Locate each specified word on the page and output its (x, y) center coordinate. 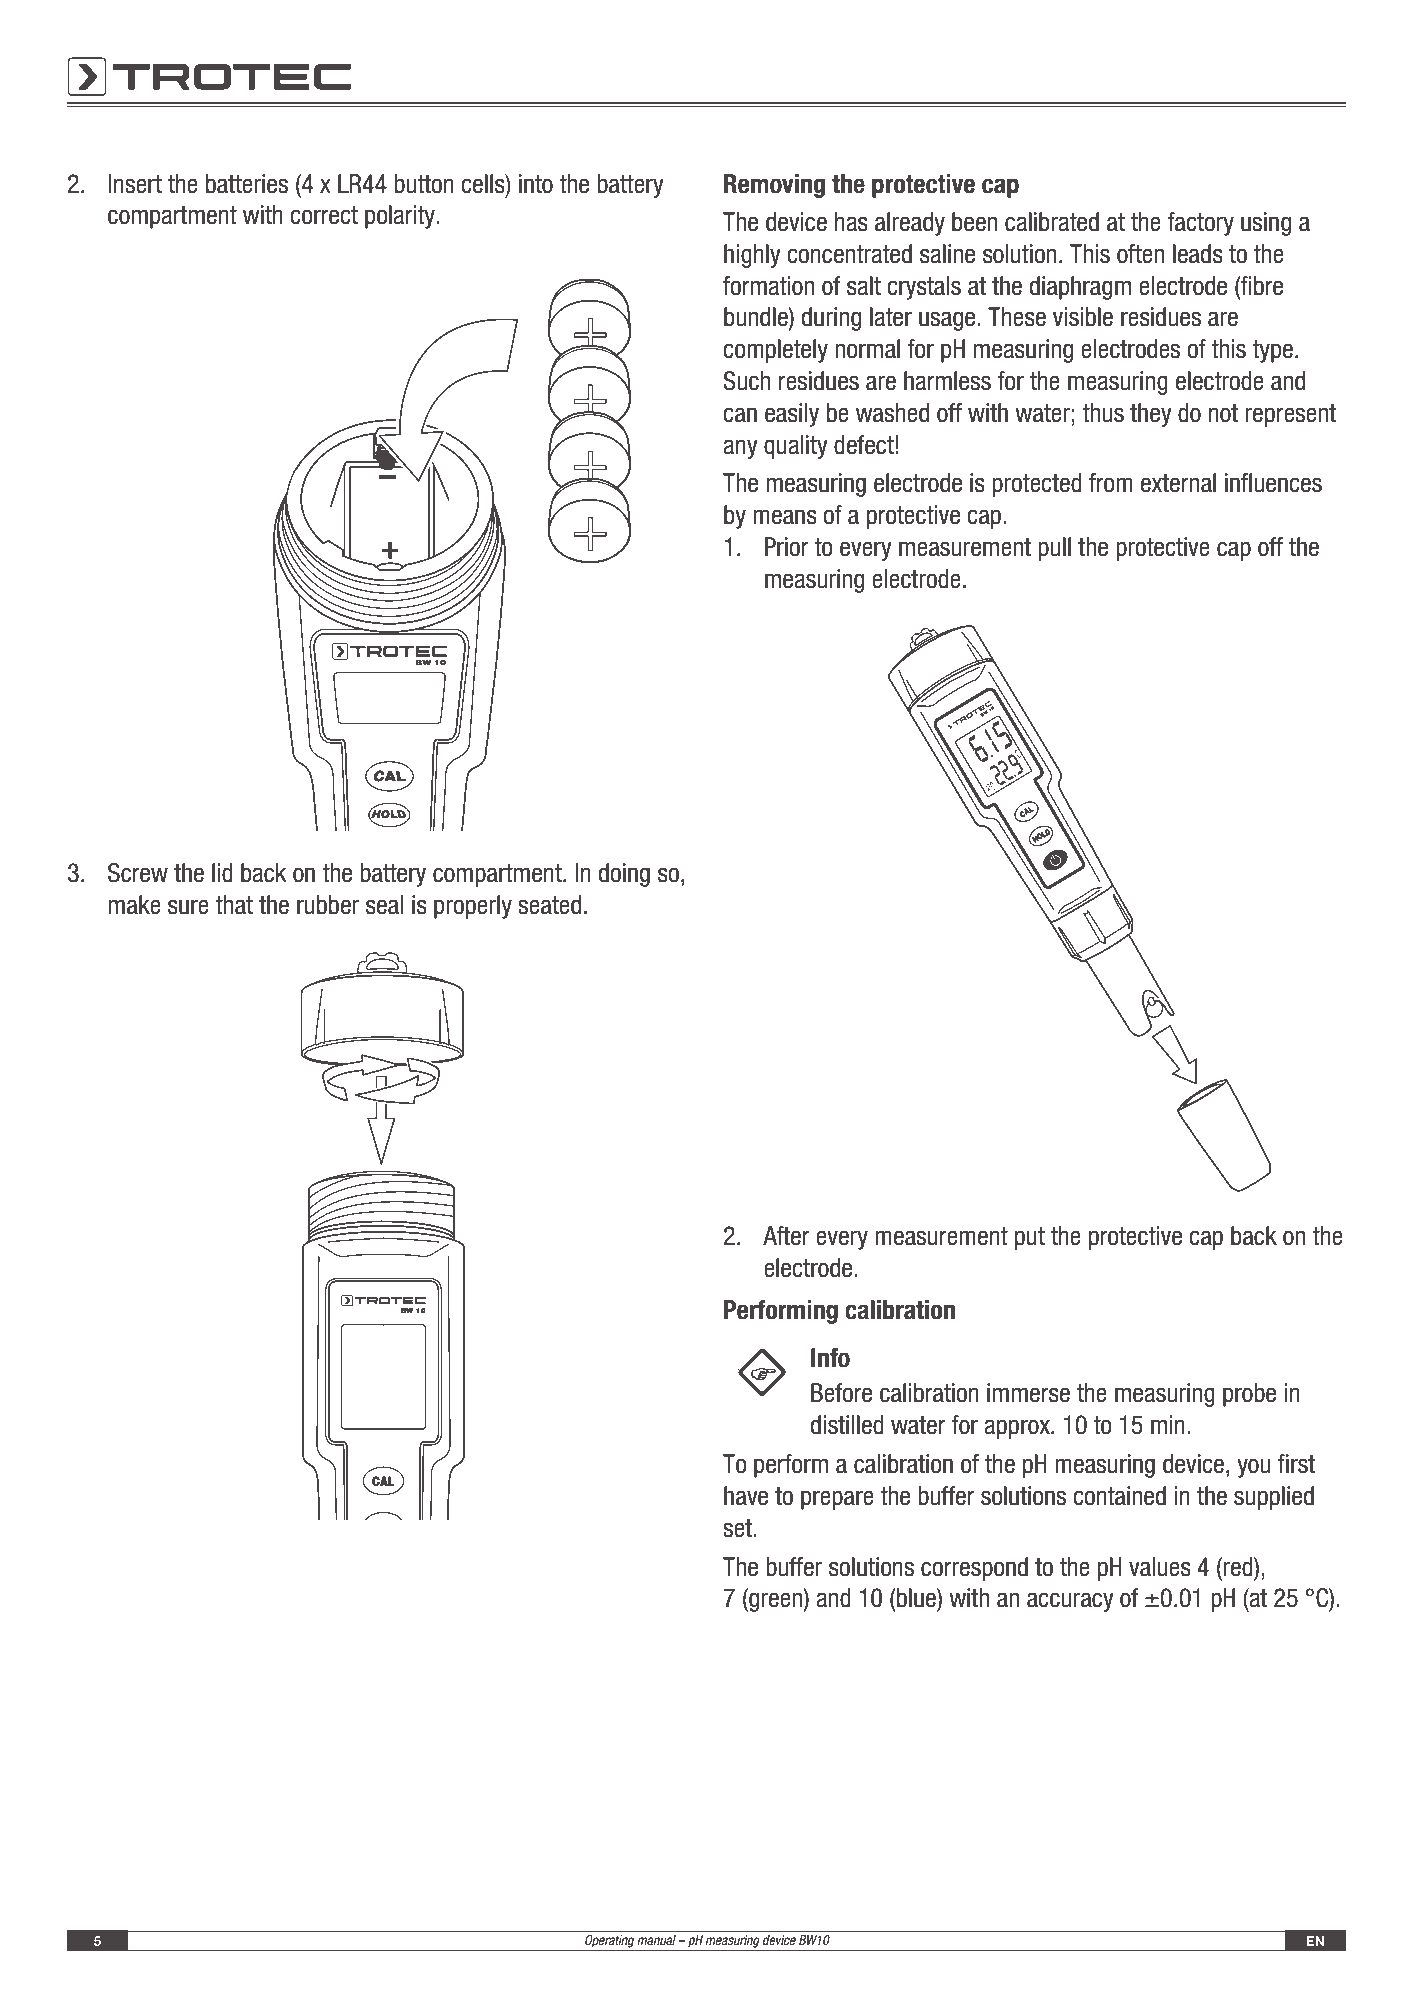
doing (624, 875)
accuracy (1070, 1602)
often (1140, 254)
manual (656, 1940)
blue (916, 1598)
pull (1054, 549)
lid (222, 873)
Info (830, 1358)
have (746, 1496)
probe (1249, 1395)
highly (752, 256)
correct (324, 215)
